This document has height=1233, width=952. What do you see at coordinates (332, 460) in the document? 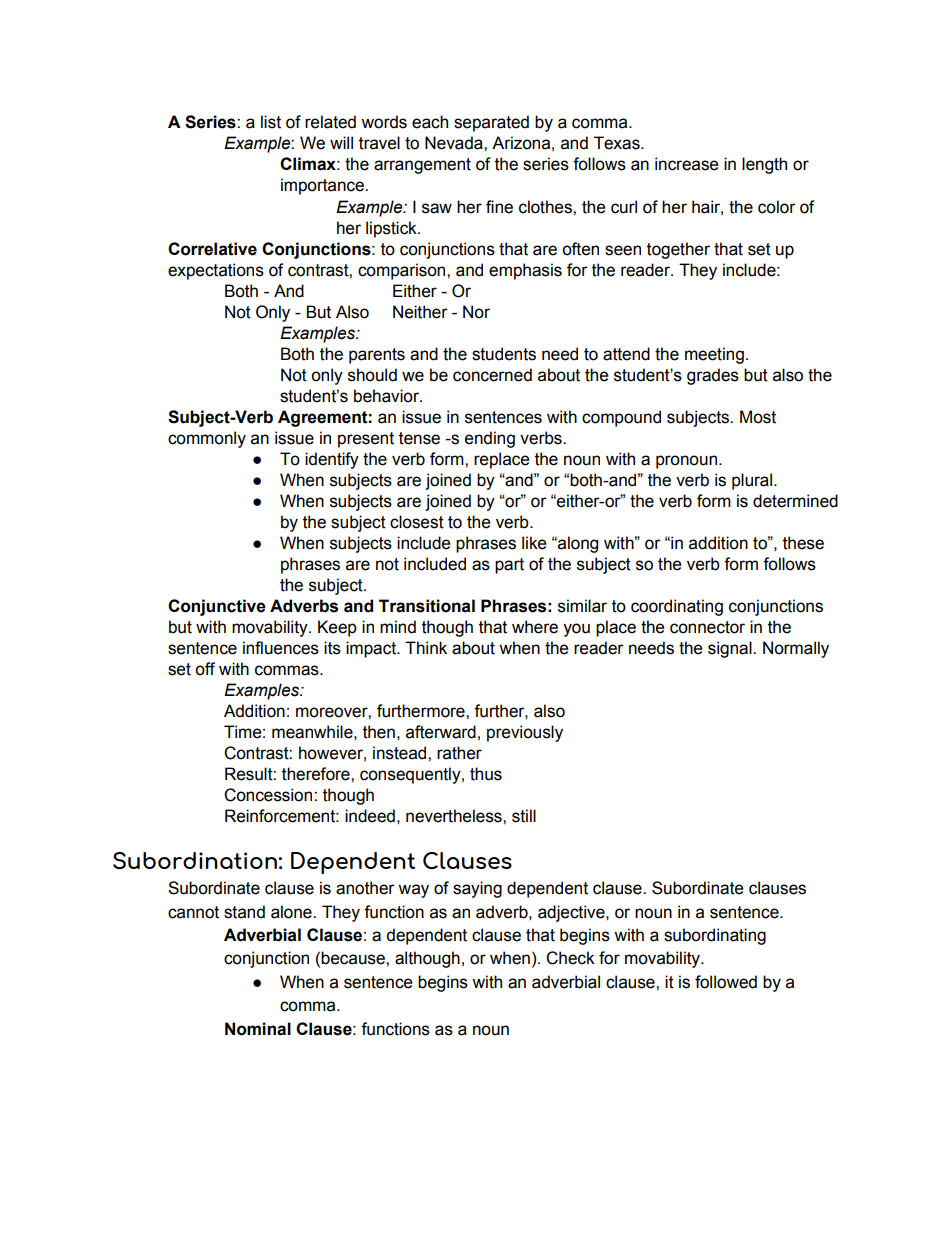
I see `identify` at bounding box center [332, 460].
